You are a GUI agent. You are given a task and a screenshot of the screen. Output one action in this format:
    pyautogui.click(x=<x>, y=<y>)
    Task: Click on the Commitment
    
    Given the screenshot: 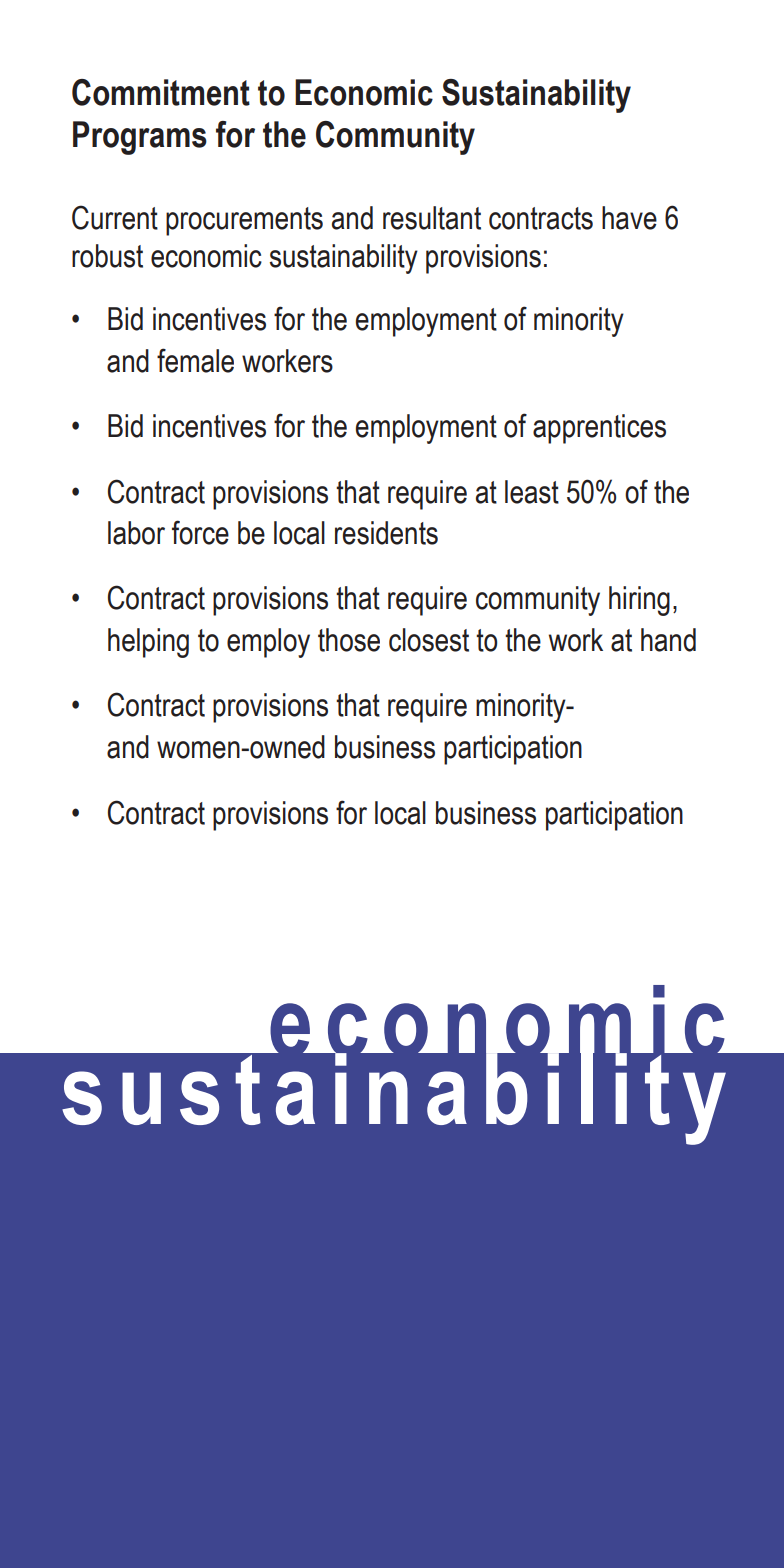 What is the action you would take?
    pyautogui.click(x=161, y=92)
